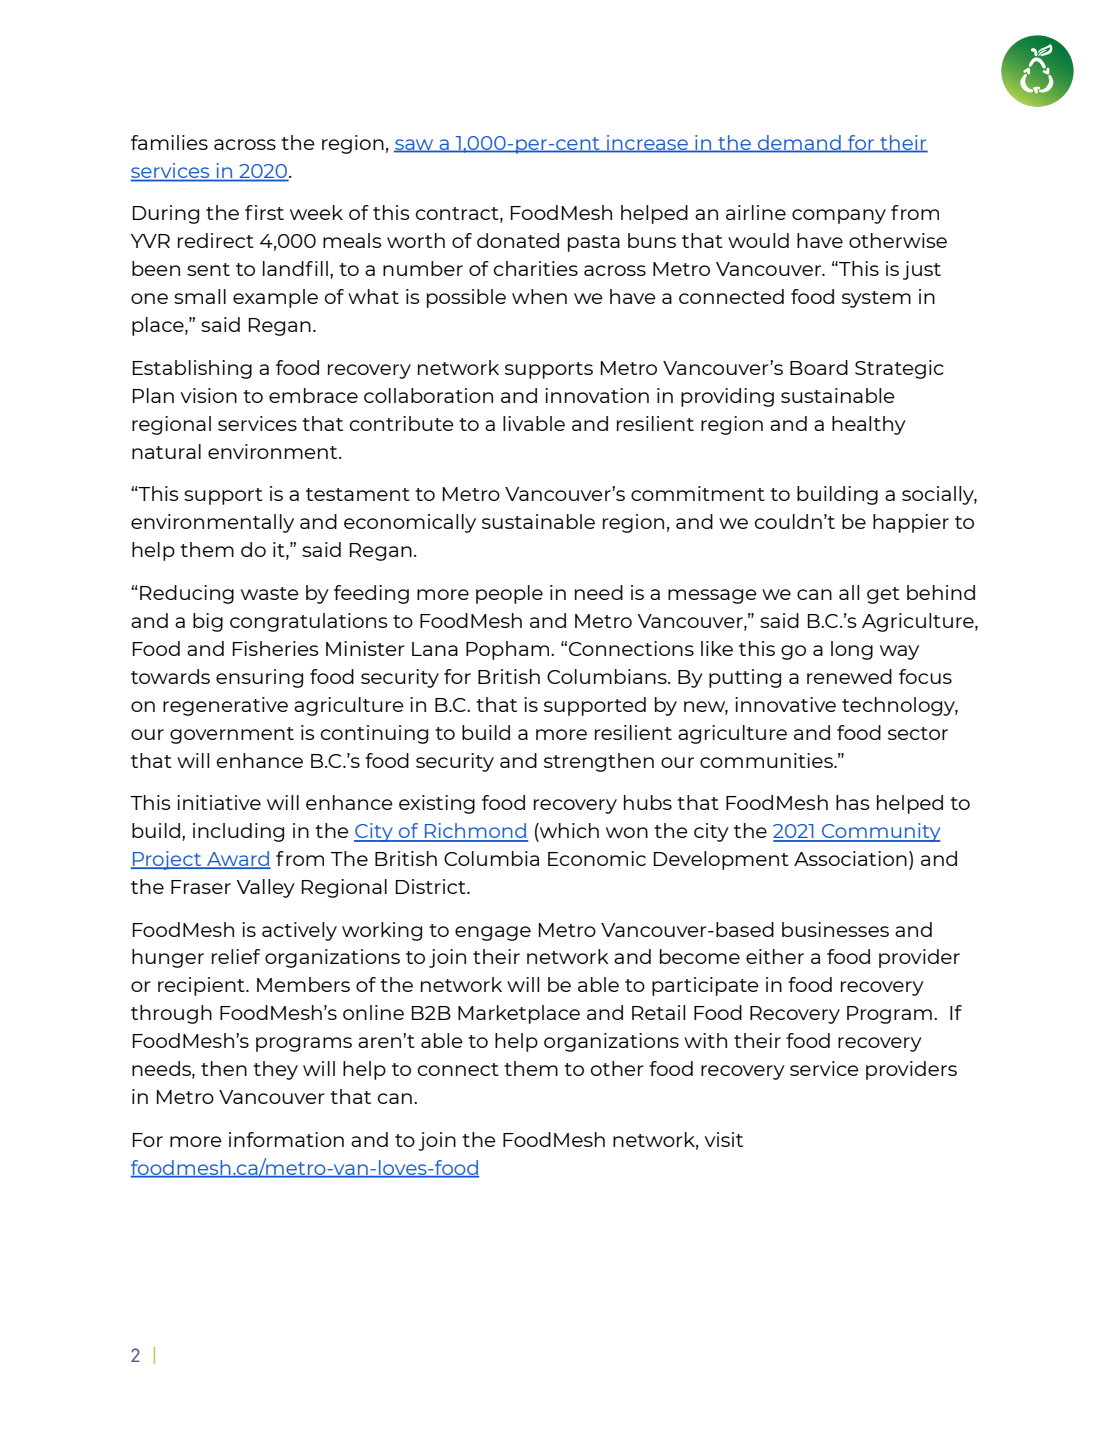 The image size is (1111, 1437). Describe the element at coordinates (286, 1139) in the page. I see `information` at that location.
